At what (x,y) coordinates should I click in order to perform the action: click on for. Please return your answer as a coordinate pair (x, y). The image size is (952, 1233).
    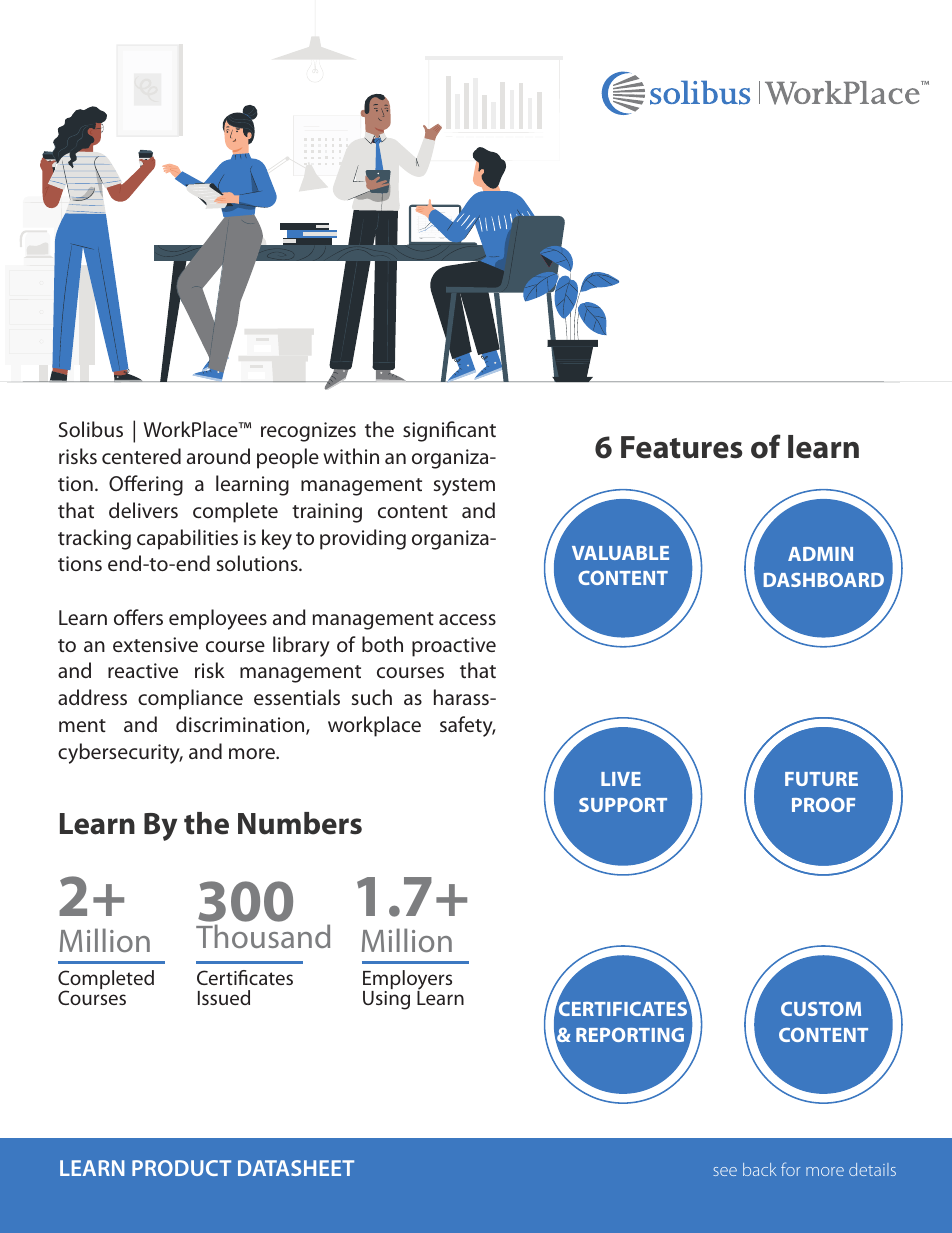
    Looking at the image, I should click on (790, 1169).
